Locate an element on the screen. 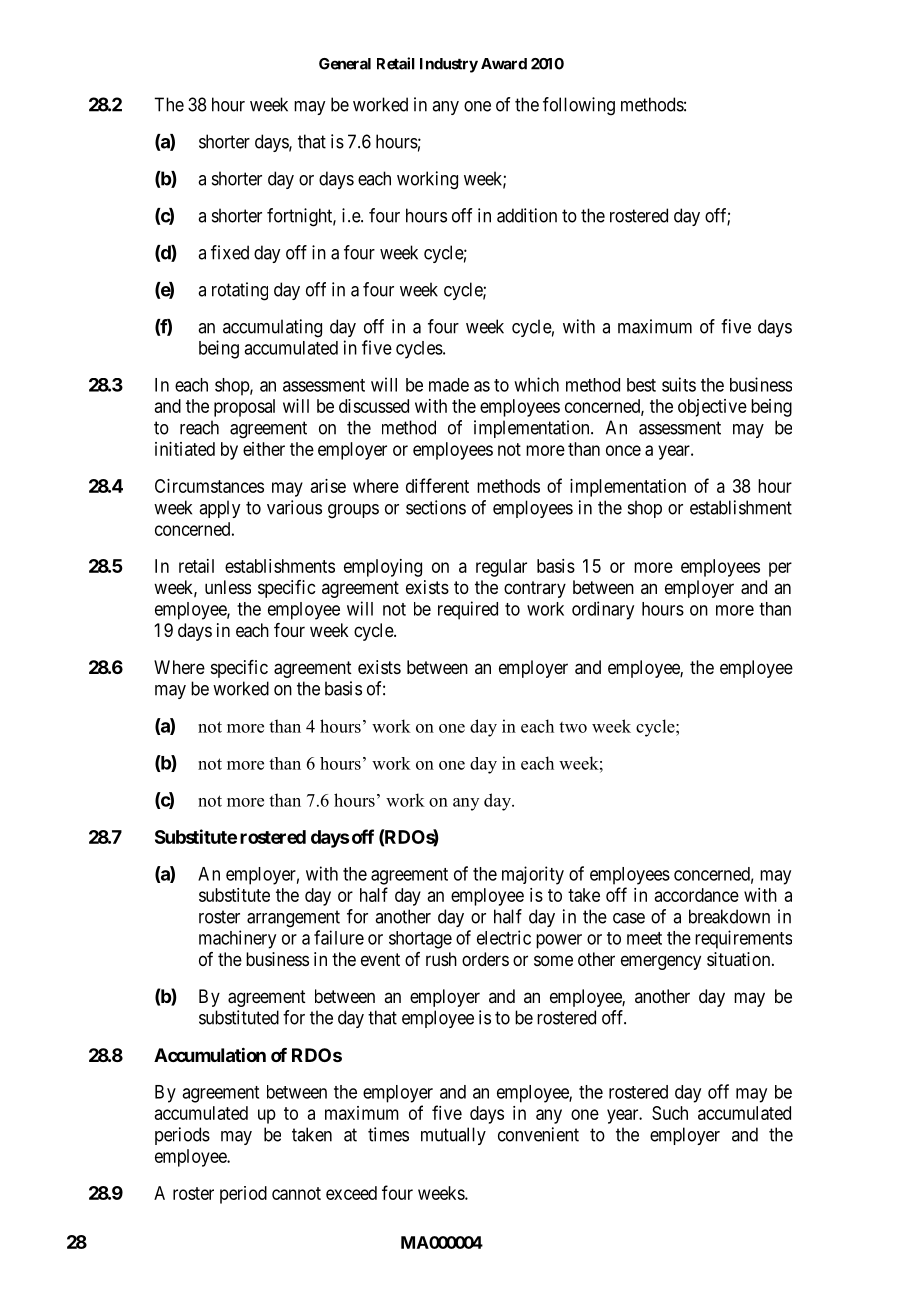 The height and width of the screenshot is (1308, 924). ordinary is located at coordinates (603, 610).
